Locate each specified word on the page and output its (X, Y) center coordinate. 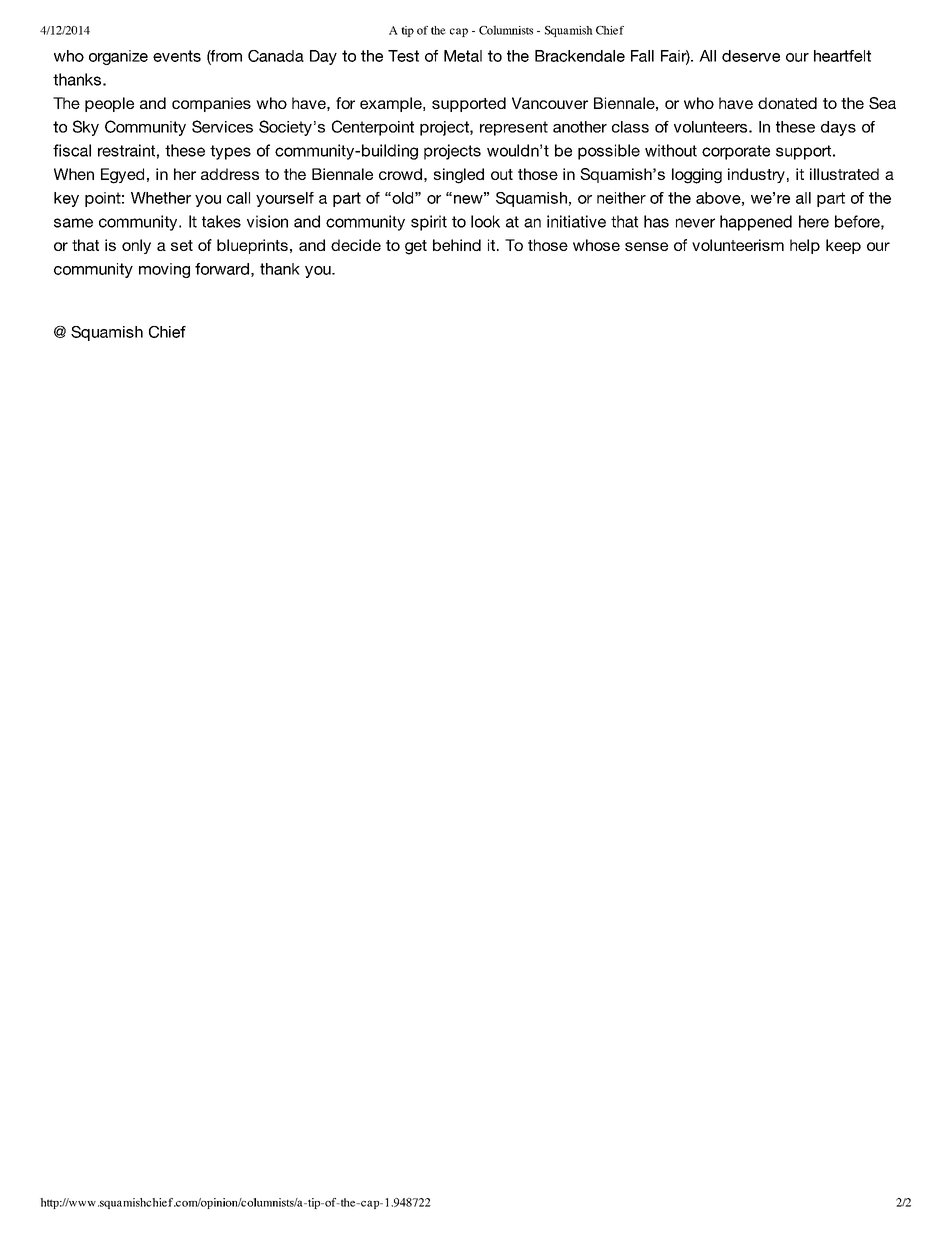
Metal (463, 56)
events (177, 56)
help (805, 246)
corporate (736, 152)
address (230, 174)
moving (164, 270)
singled (459, 176)
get (416, 247)
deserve (751, 56)
